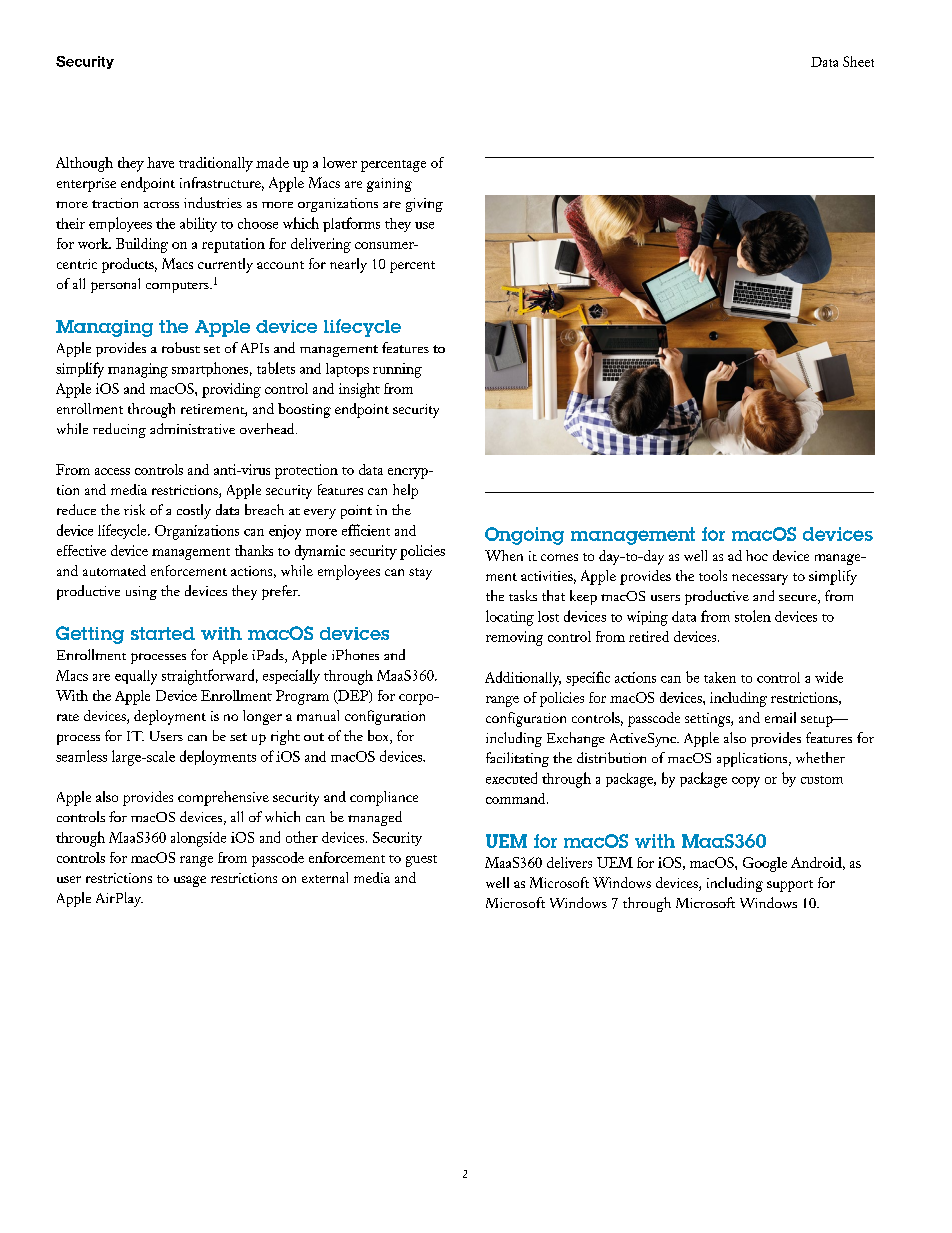  I want to click on personal, so click(115, 285).
